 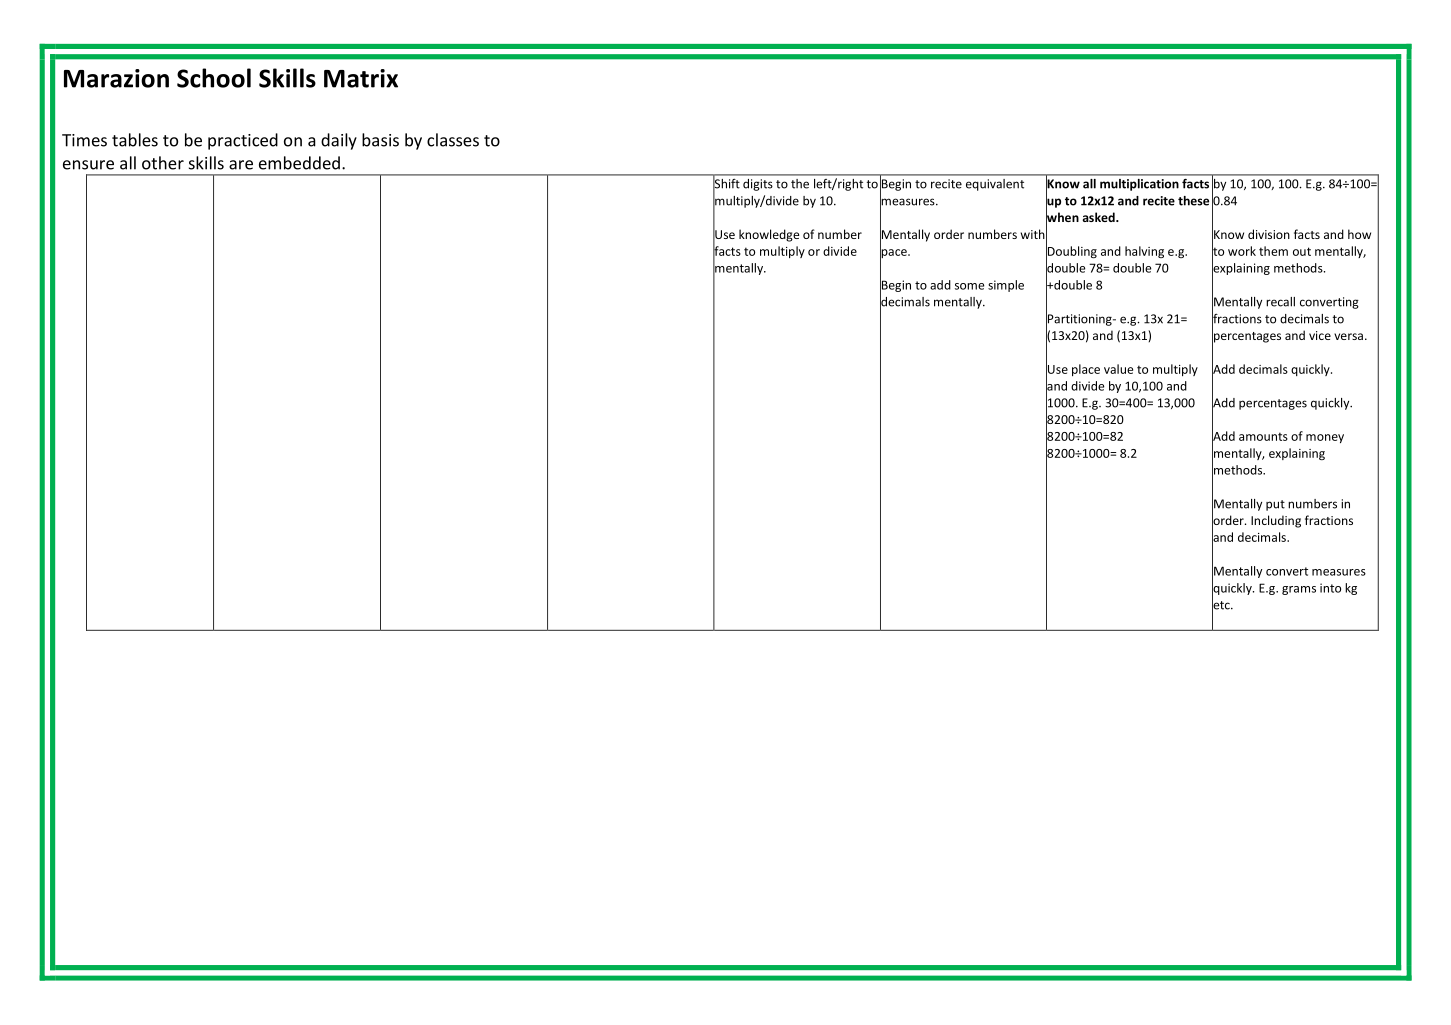 I want to click on recall, so click(x=1280, y=302).
